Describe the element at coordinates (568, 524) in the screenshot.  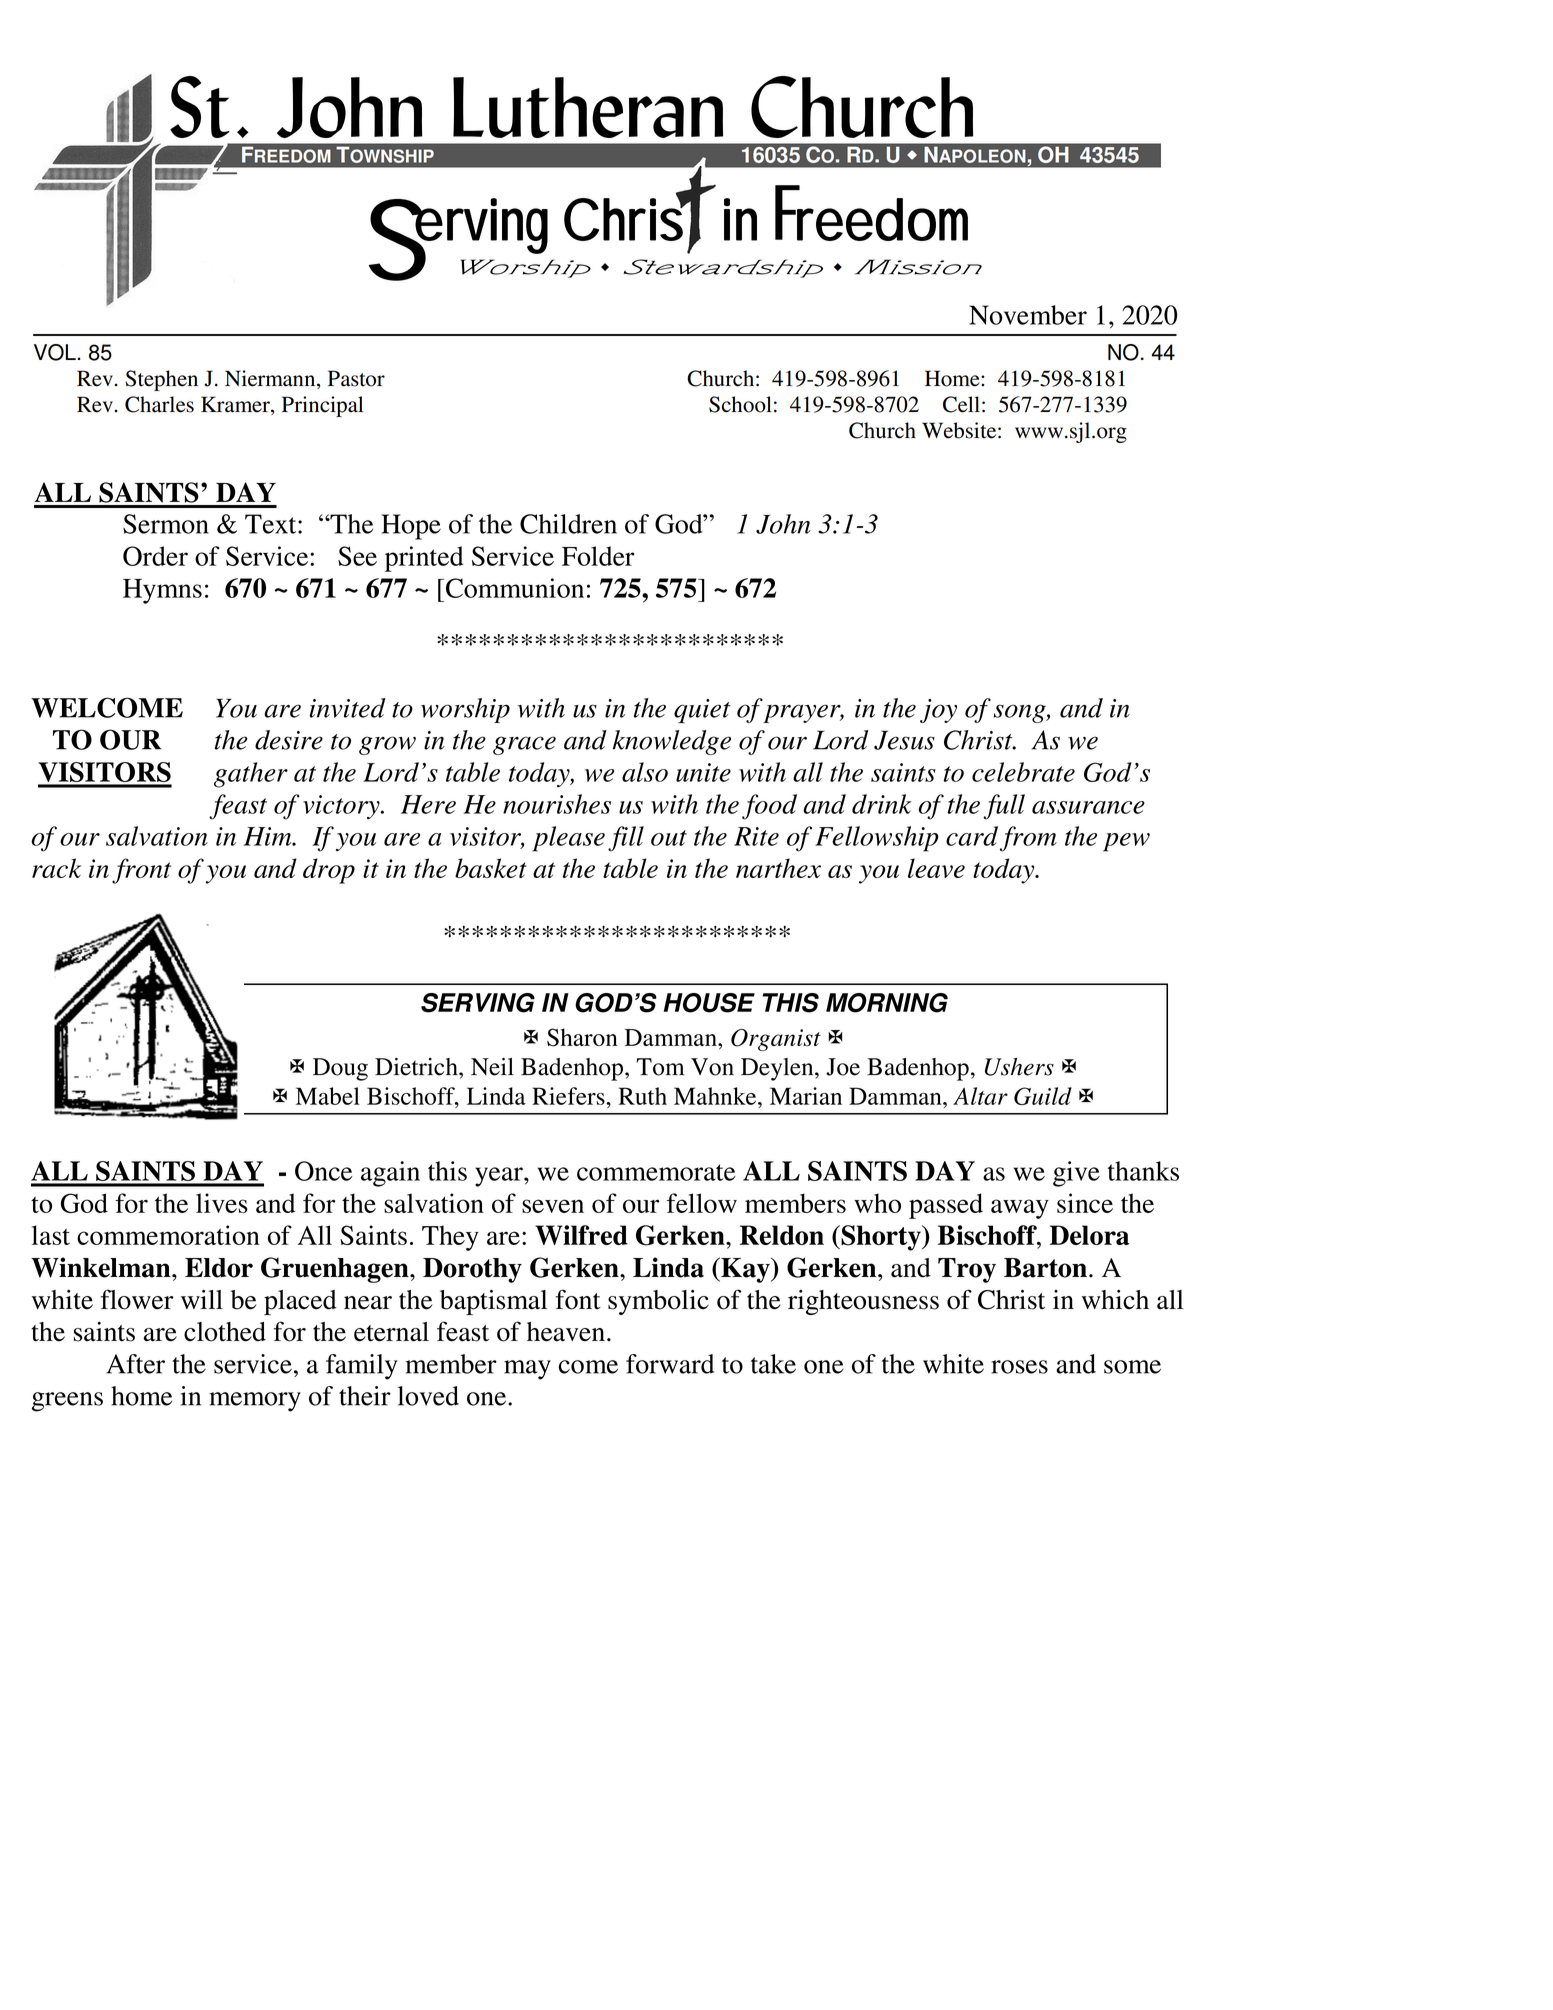
I see `Children` at that location.
